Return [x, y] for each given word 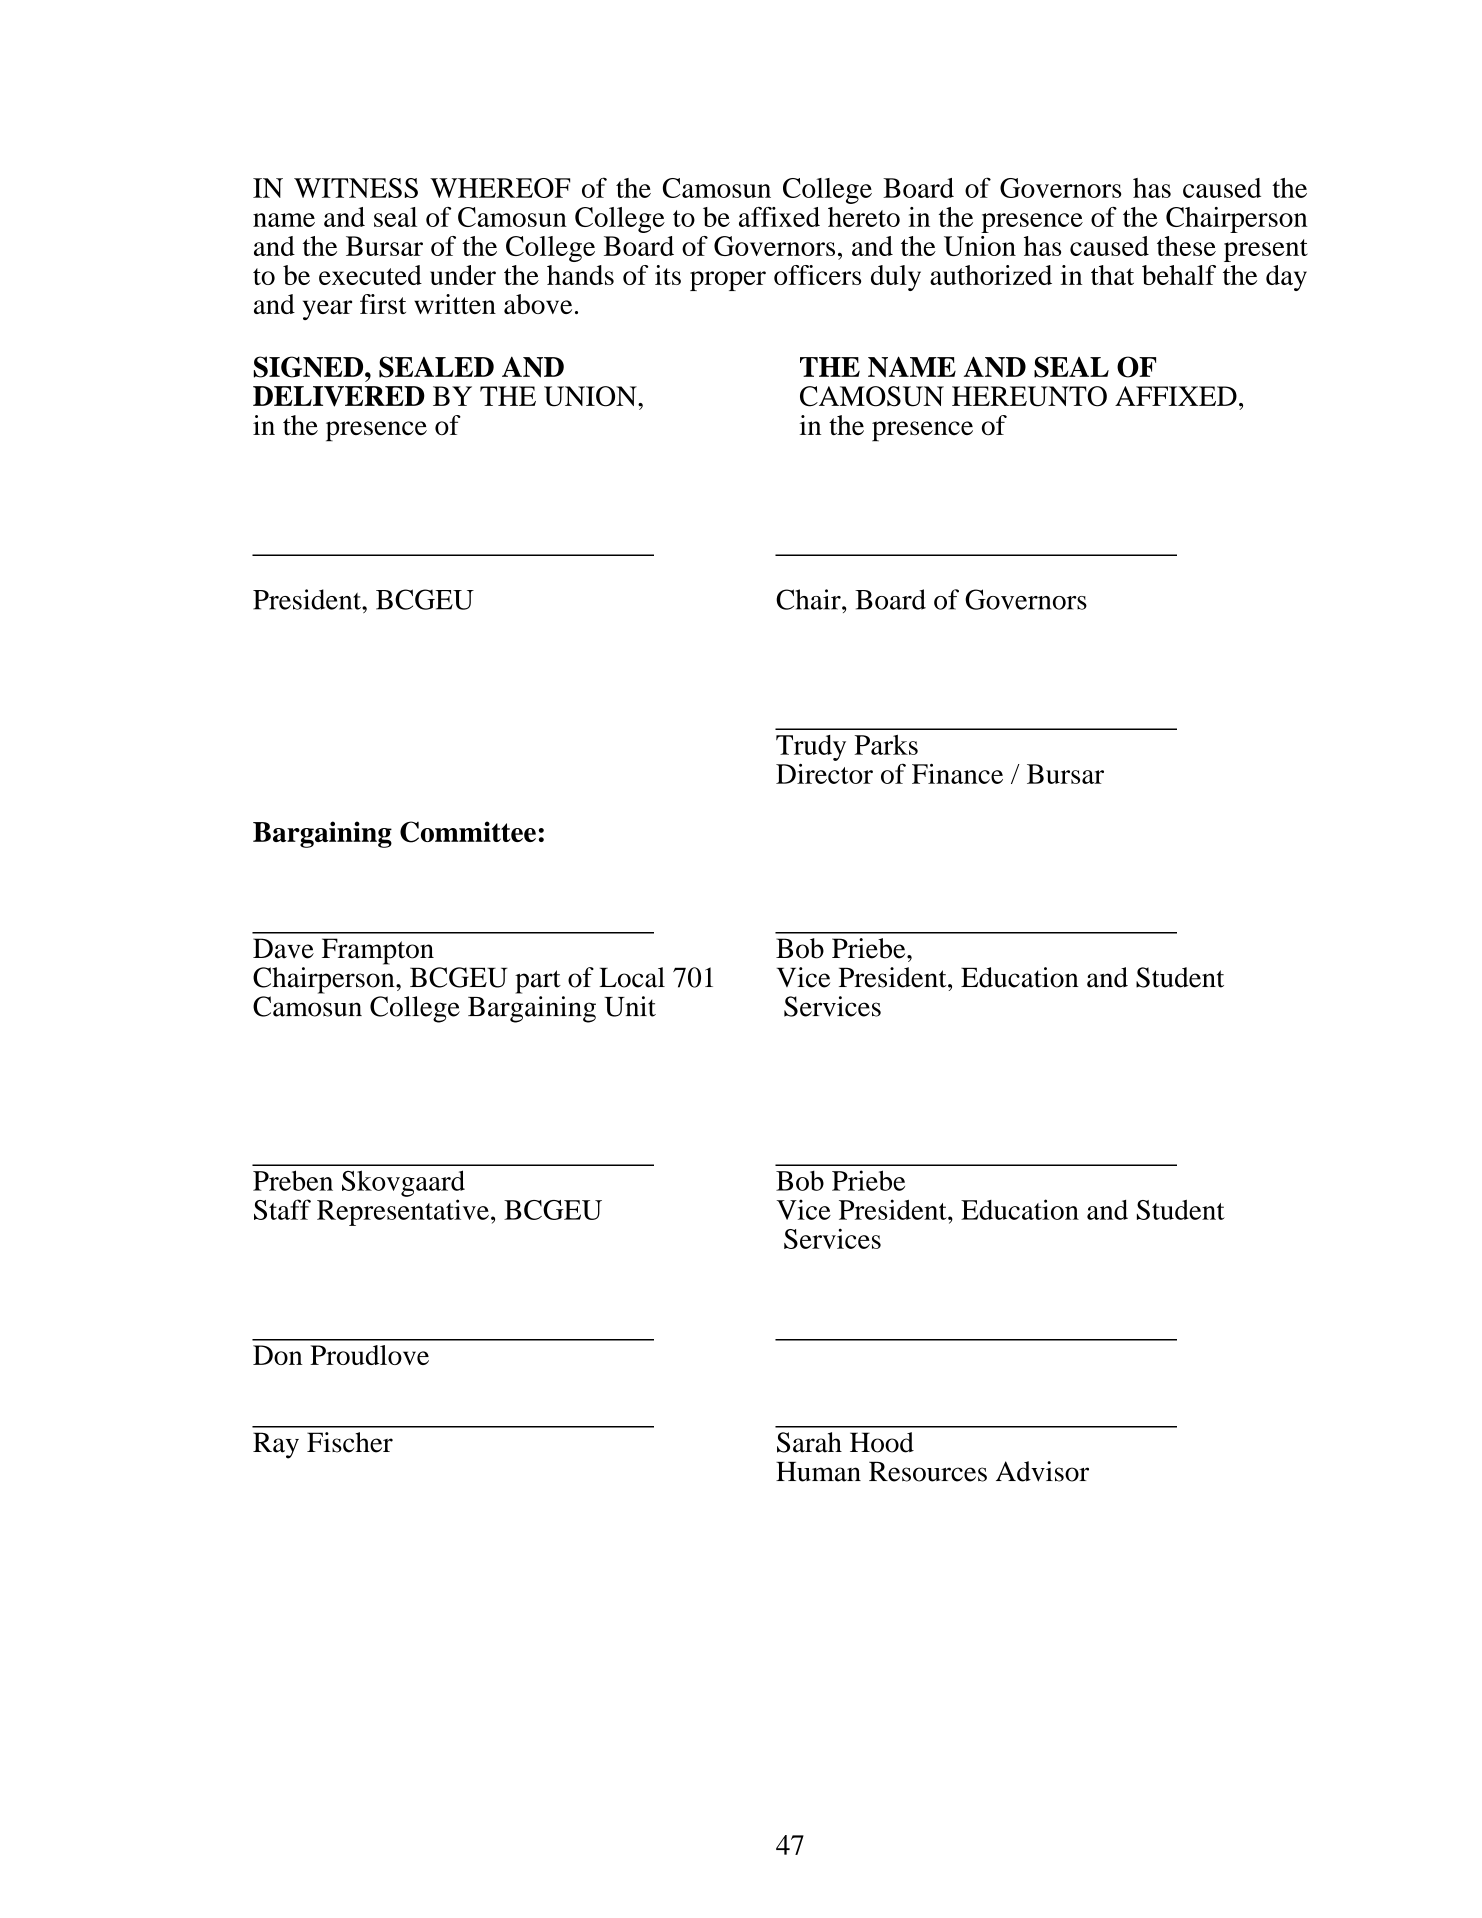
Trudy [811, 748]
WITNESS [356, 188]
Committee [468, 832]
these [1186, 246]
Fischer [350, 1442]
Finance [957, 773]
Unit [630, 1006]
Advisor [1042, 1471]
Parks [886, 745]
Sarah [809, 1442]
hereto [864, 217]
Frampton [378, 951]
